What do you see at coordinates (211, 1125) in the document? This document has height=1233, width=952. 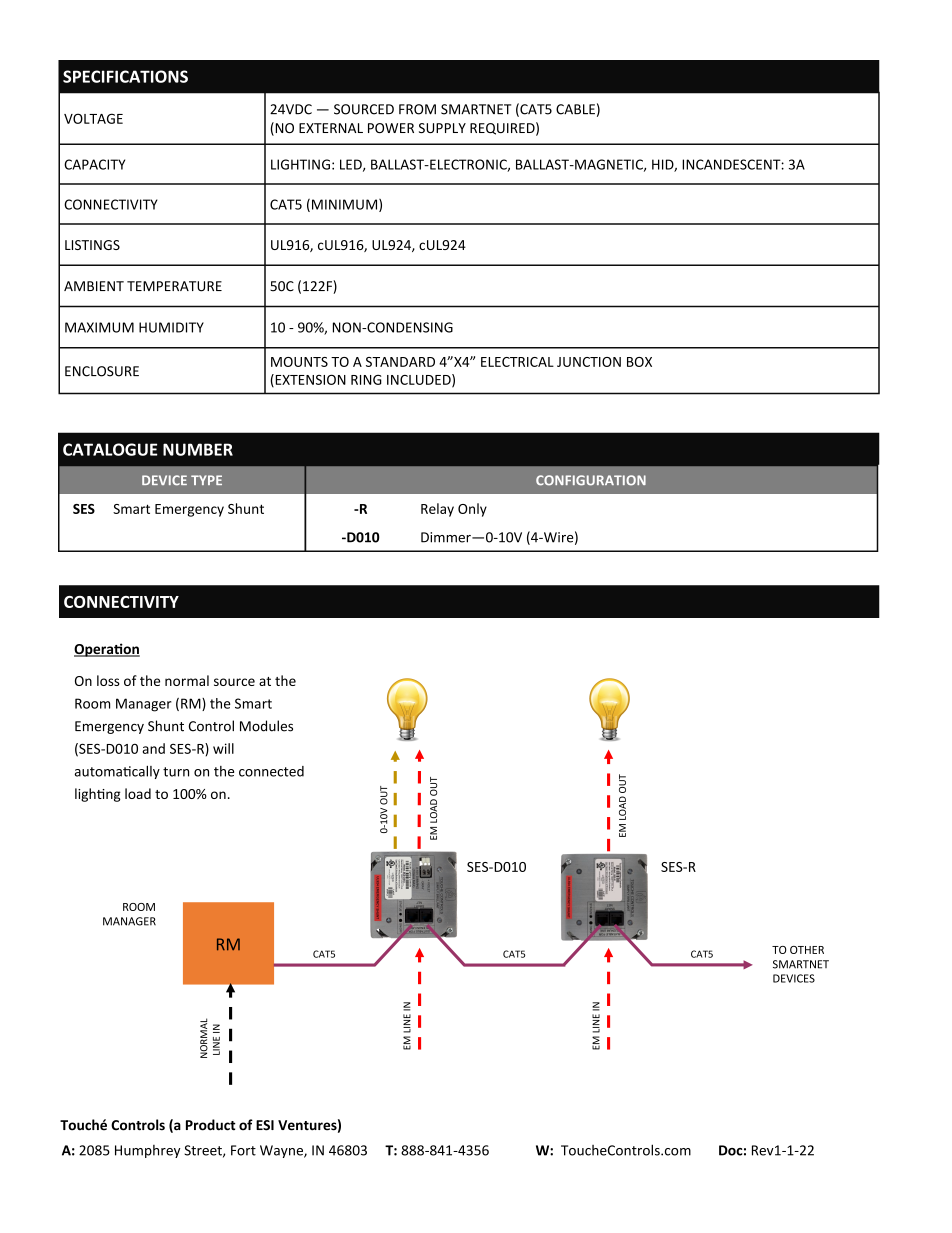 I see `Product` at bounding box center [211, 1125].
